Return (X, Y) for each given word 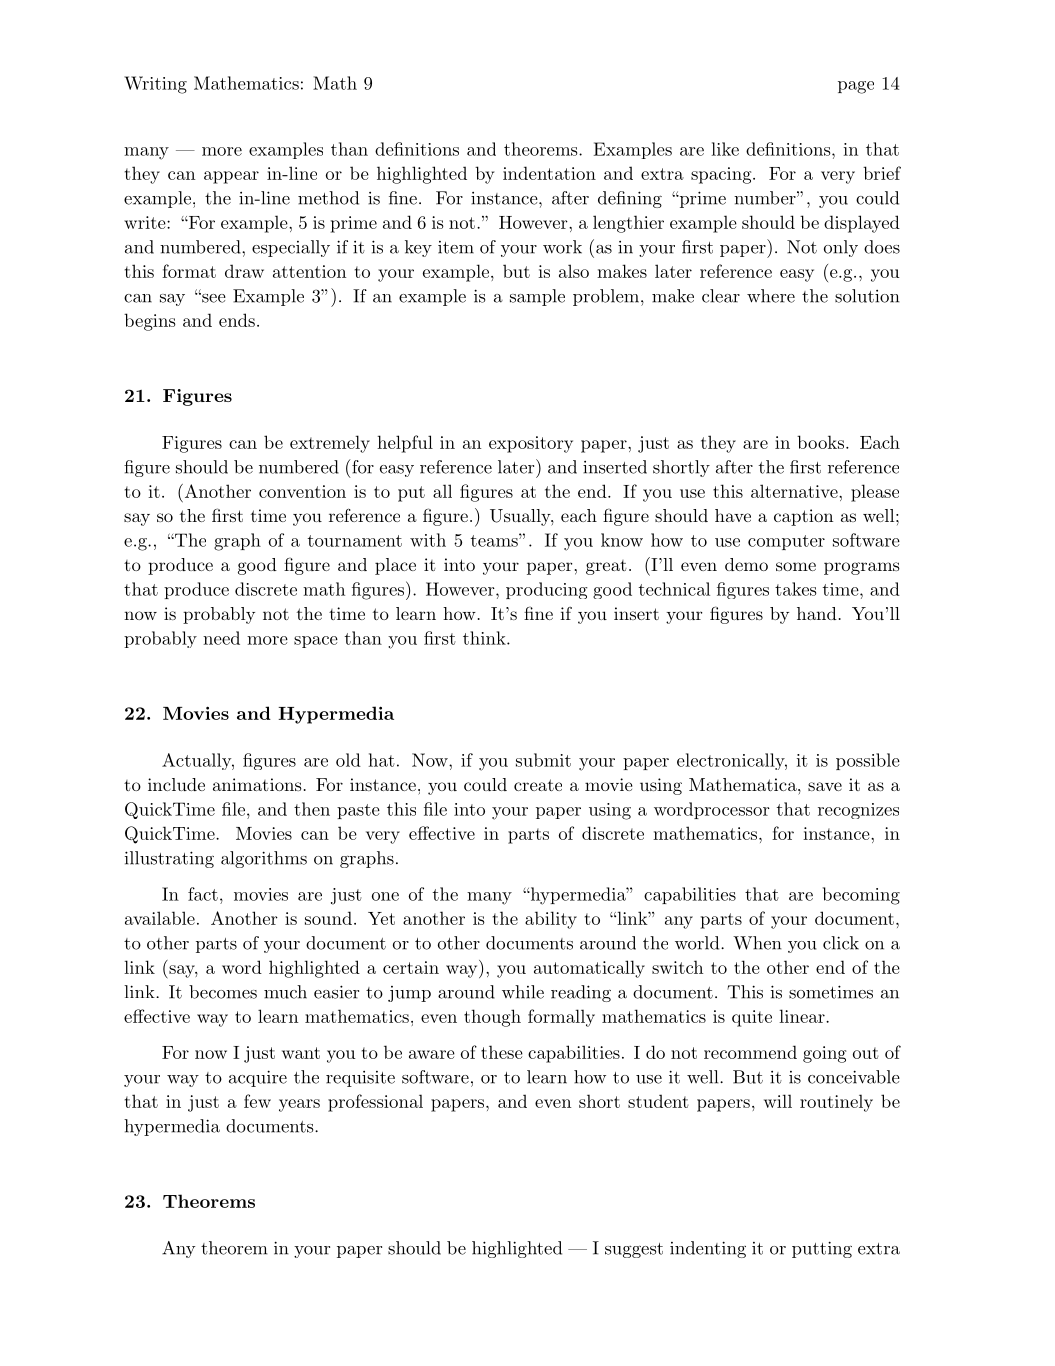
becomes (223, 992)
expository (531, 444)
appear (231, 177)
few (257, 1101)
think (485, 638)
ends (237, 320)
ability (551, 920)
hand (817, 613)
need (221, 638)
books (822, 442)
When (757, 943)
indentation (549, 173)
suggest (634, 1250)
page (856, 87)
